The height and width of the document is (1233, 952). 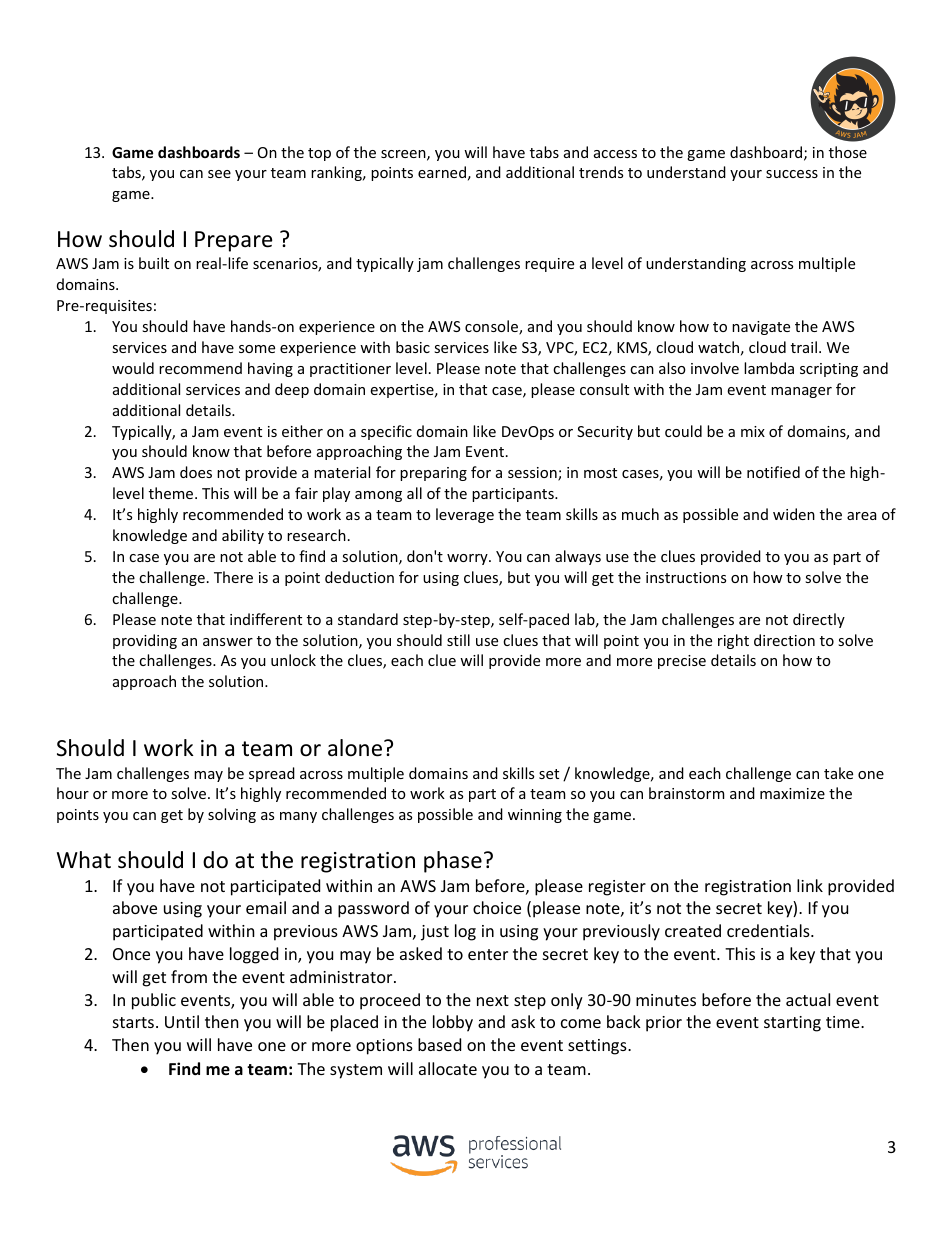 I want to click on success, so click(x=792, y=174).
